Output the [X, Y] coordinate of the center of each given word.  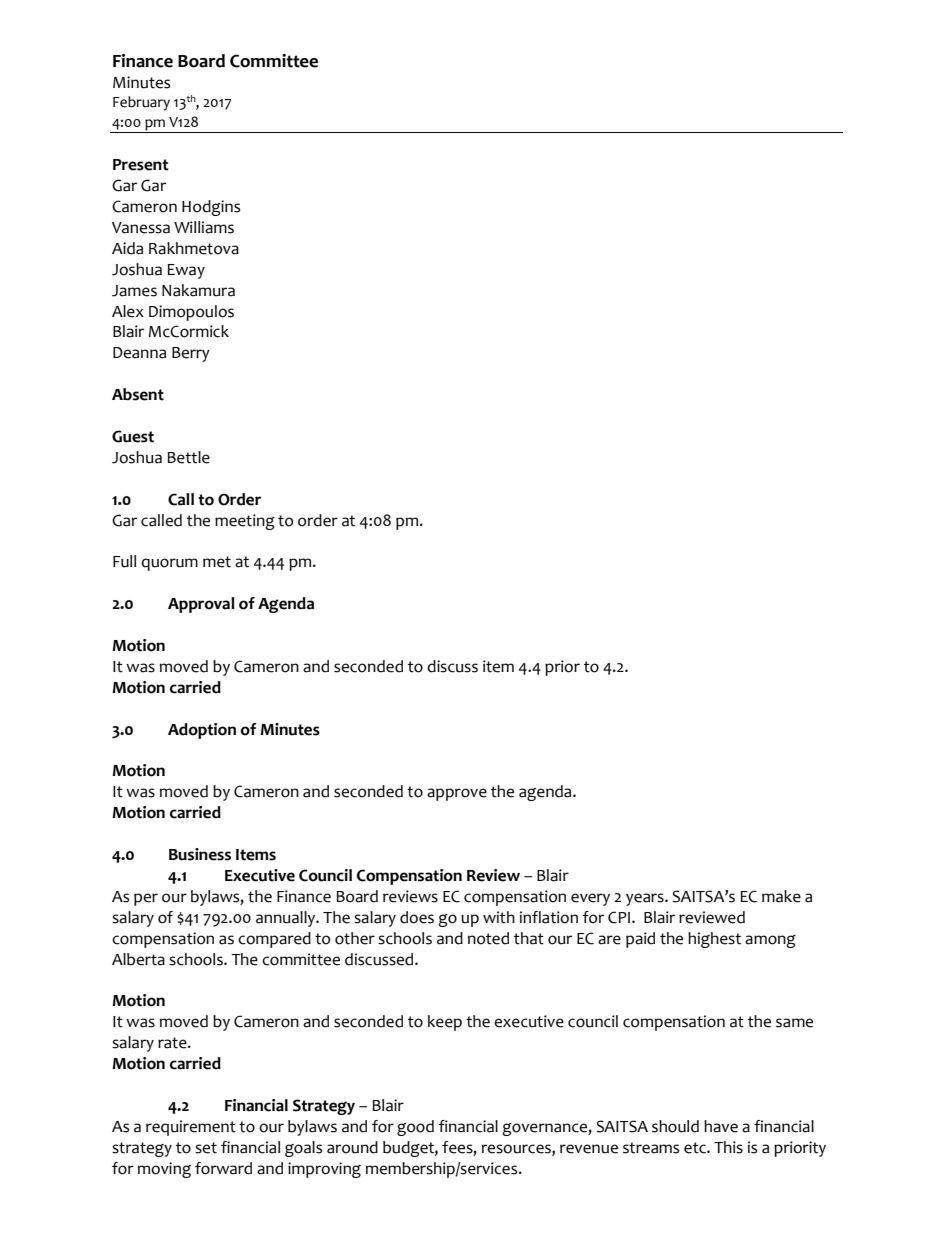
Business [200, 854]
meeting [245, 522]
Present [141, 165]
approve [457, 794]
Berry [191, 354]
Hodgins [211, 208]
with [499, 917]
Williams [204, 227]
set [206, 1148]
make [781, 896]
